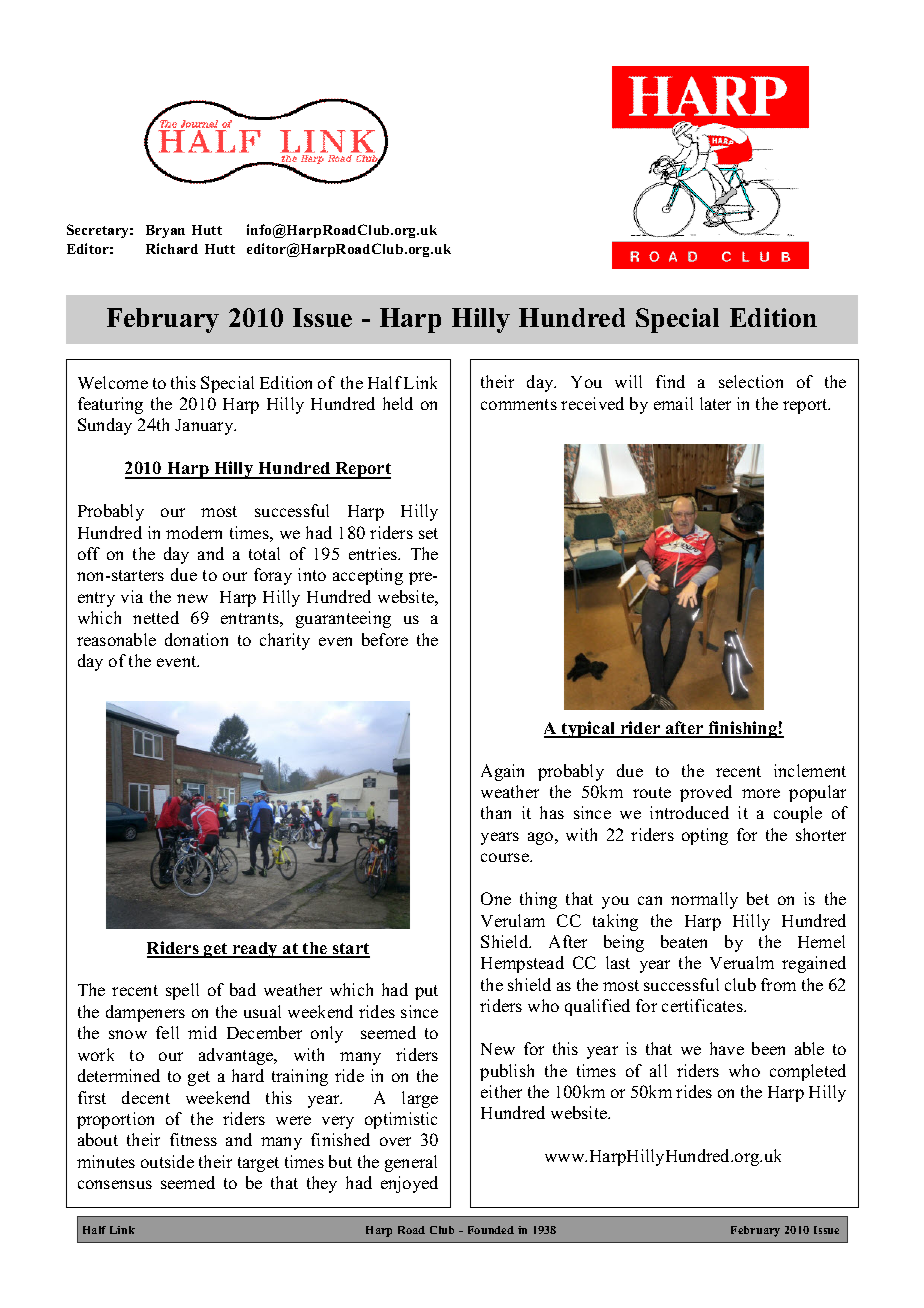 Image resolution: width=924 pixels, height=1308 pixels. What do you see at coordinates (167, 1032) in the screenshot?
I see `fell` at bounding box center [167, 1032].
